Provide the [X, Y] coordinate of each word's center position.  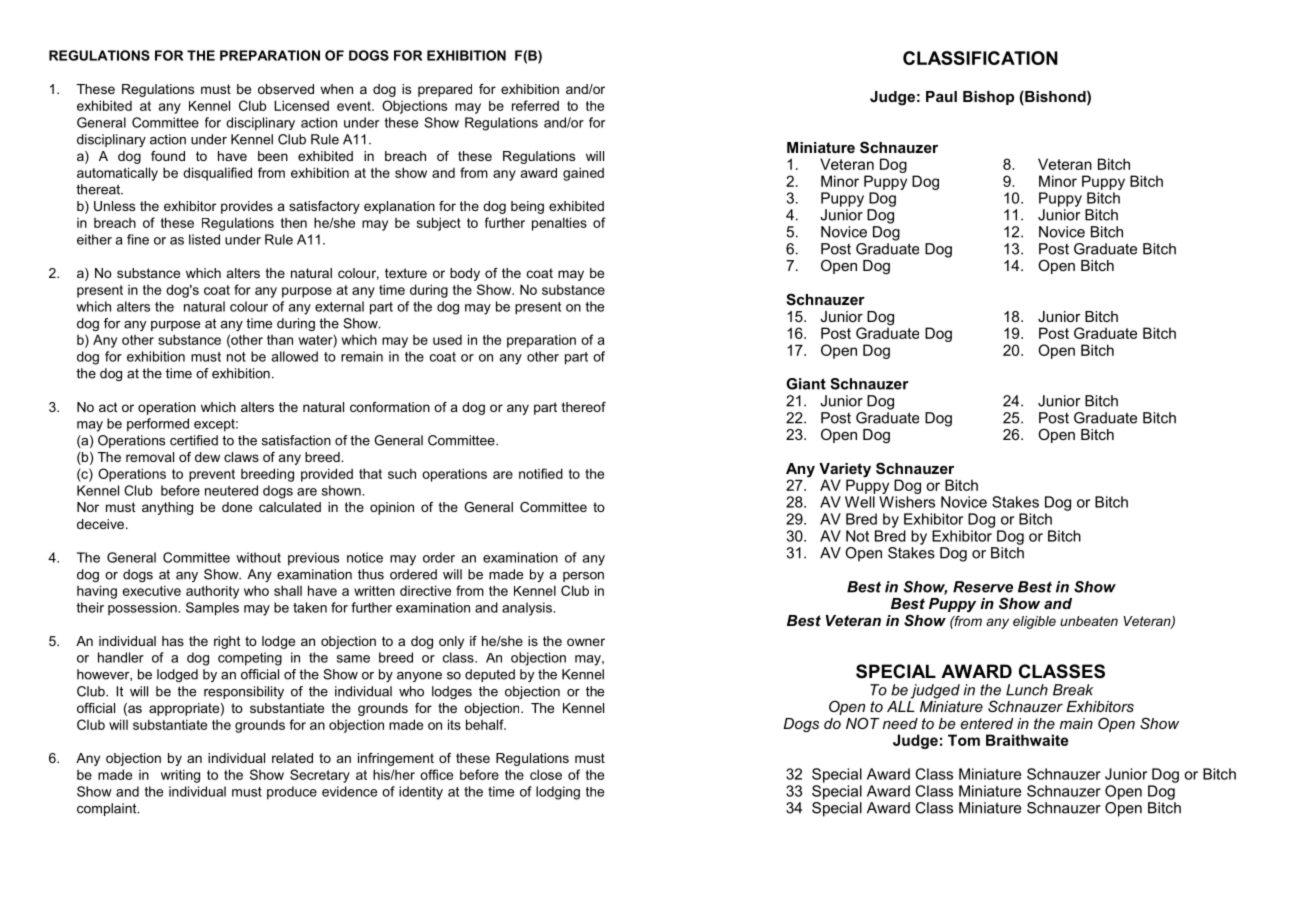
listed [204, 239]
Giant [806, 384]
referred [535, 105]
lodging [558, 793]
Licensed [301, 105]
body [465, 274]
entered [987, 723]
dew [207, 457]
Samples [212, 609]
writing [180, 776]
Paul [941, 96]
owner [586, 642]
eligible [1034, 622]
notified [541, 473]
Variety [845, 471]
